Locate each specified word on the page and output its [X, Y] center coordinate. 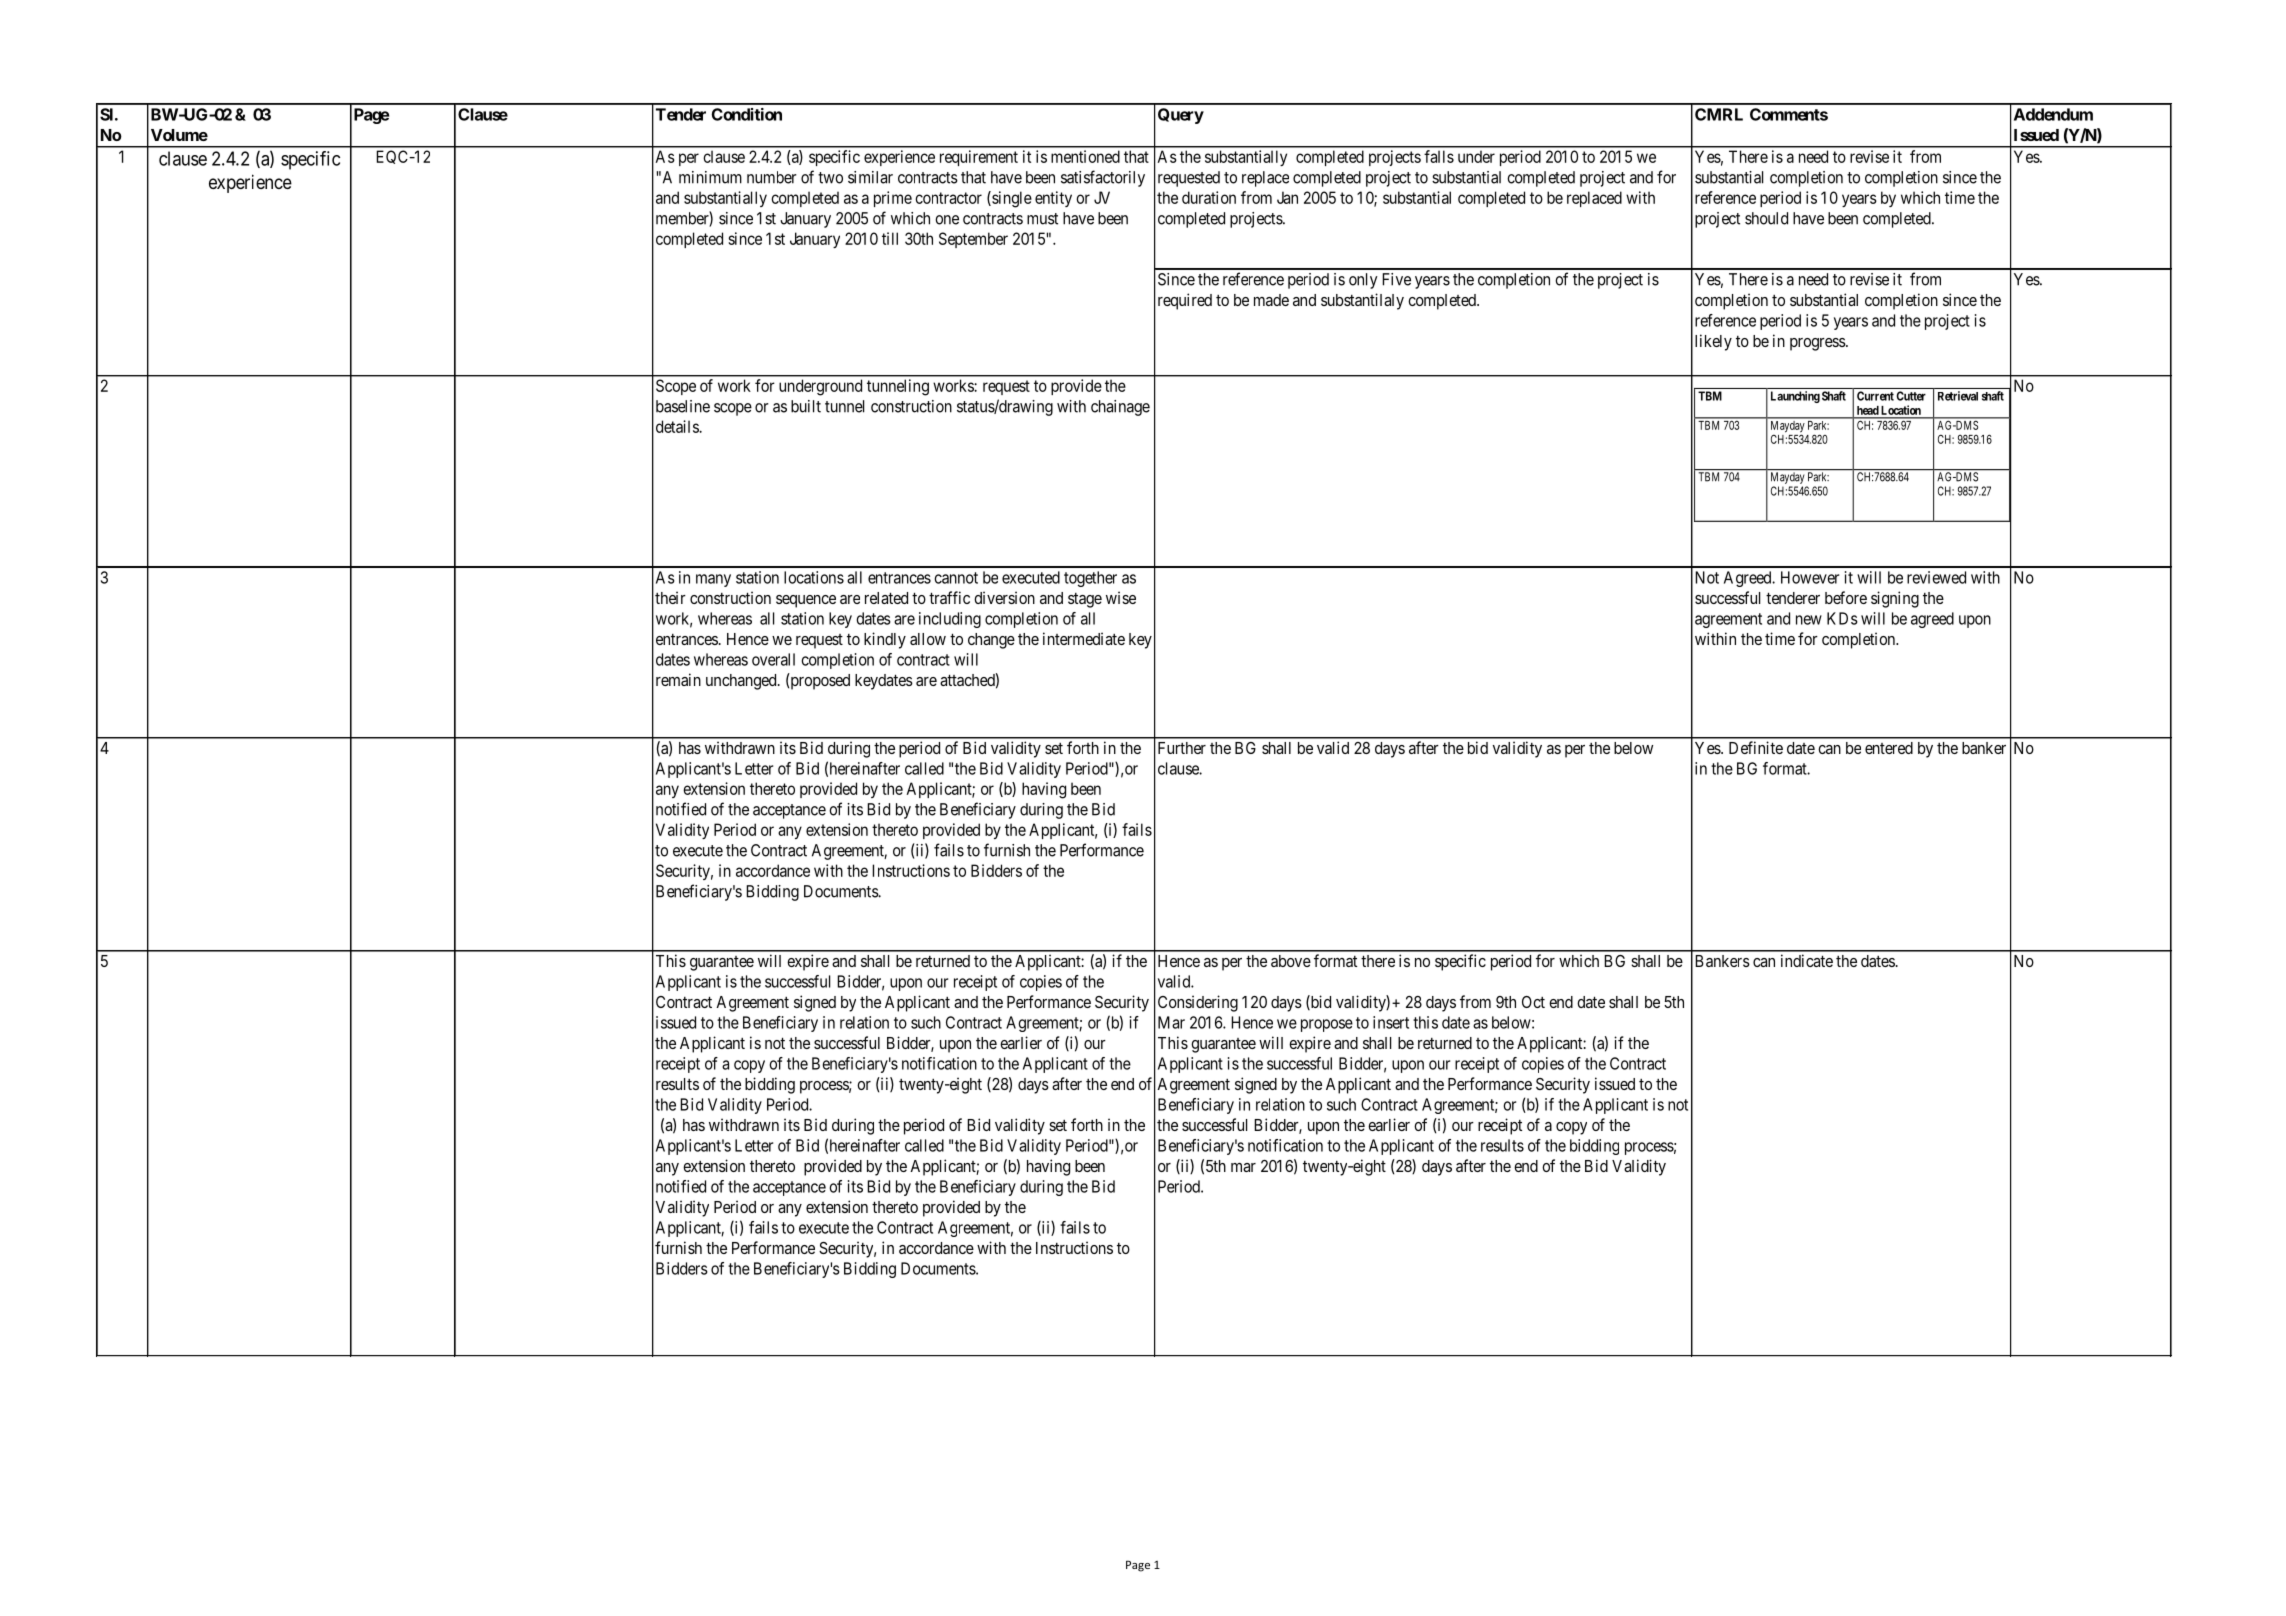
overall [773, 659]
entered [1889, 748]
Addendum [2053, 114]
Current [1875, 396]
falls [1439, 156]
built [806, 406]
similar [870, 177]
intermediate [1084, 638]
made [1271, 300]
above [1291, 961]
